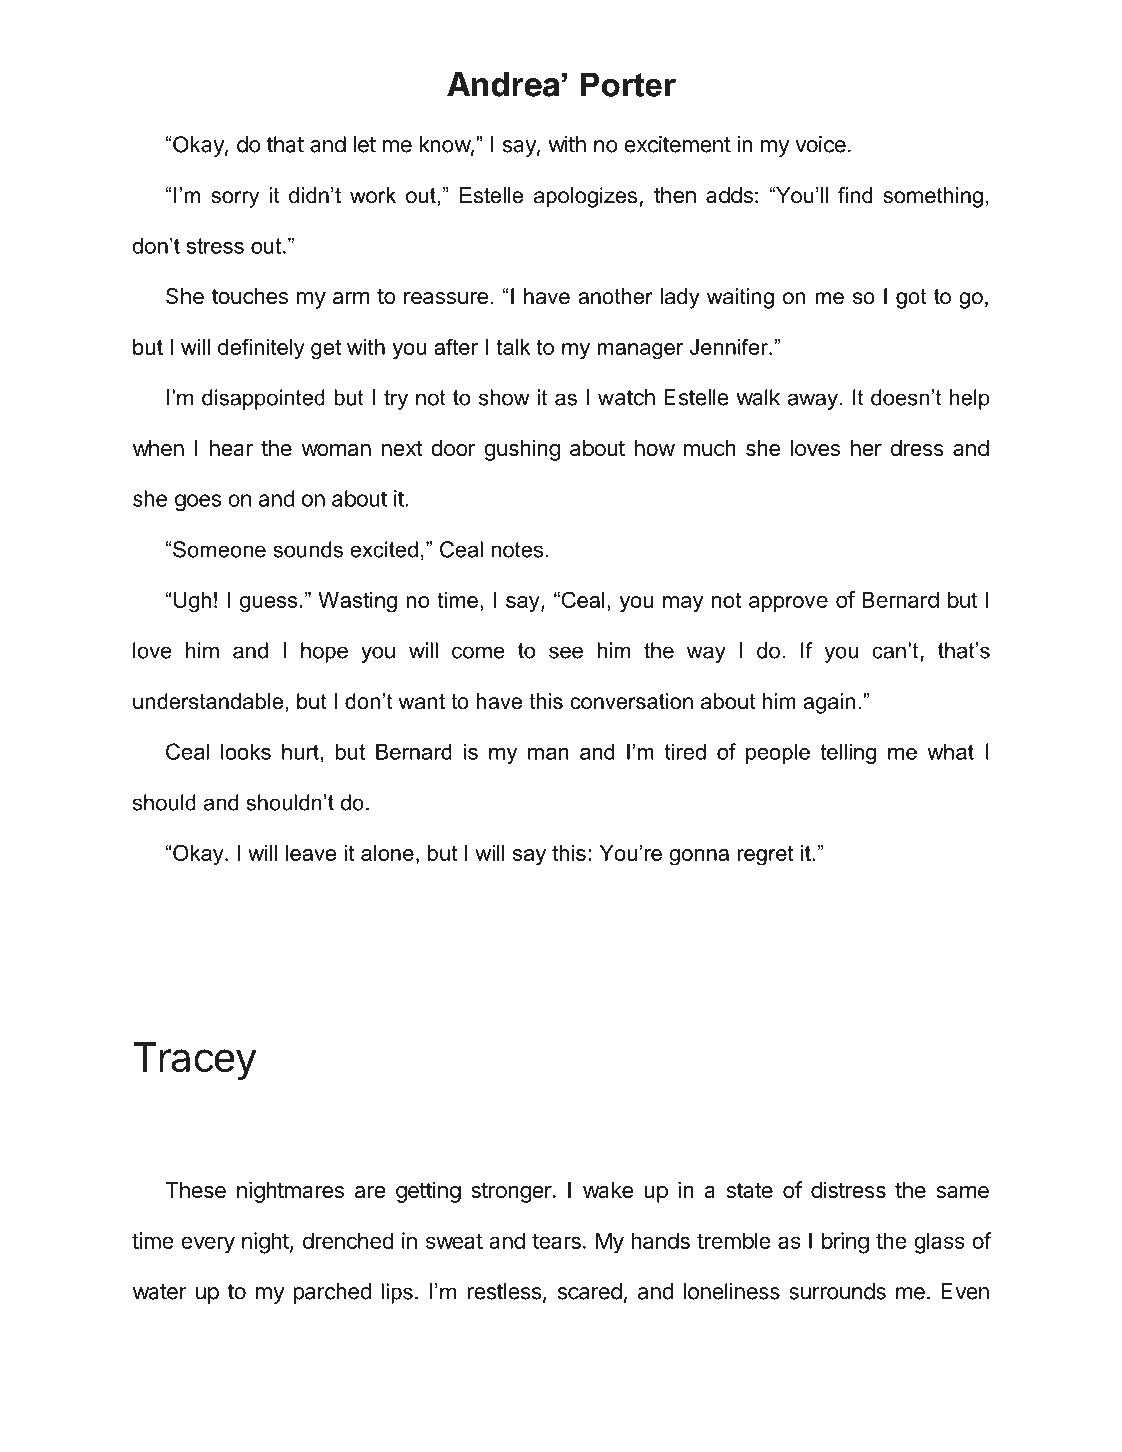  Describe the element at coordinates (820, 144) in the page. I see `voice` at that location.
